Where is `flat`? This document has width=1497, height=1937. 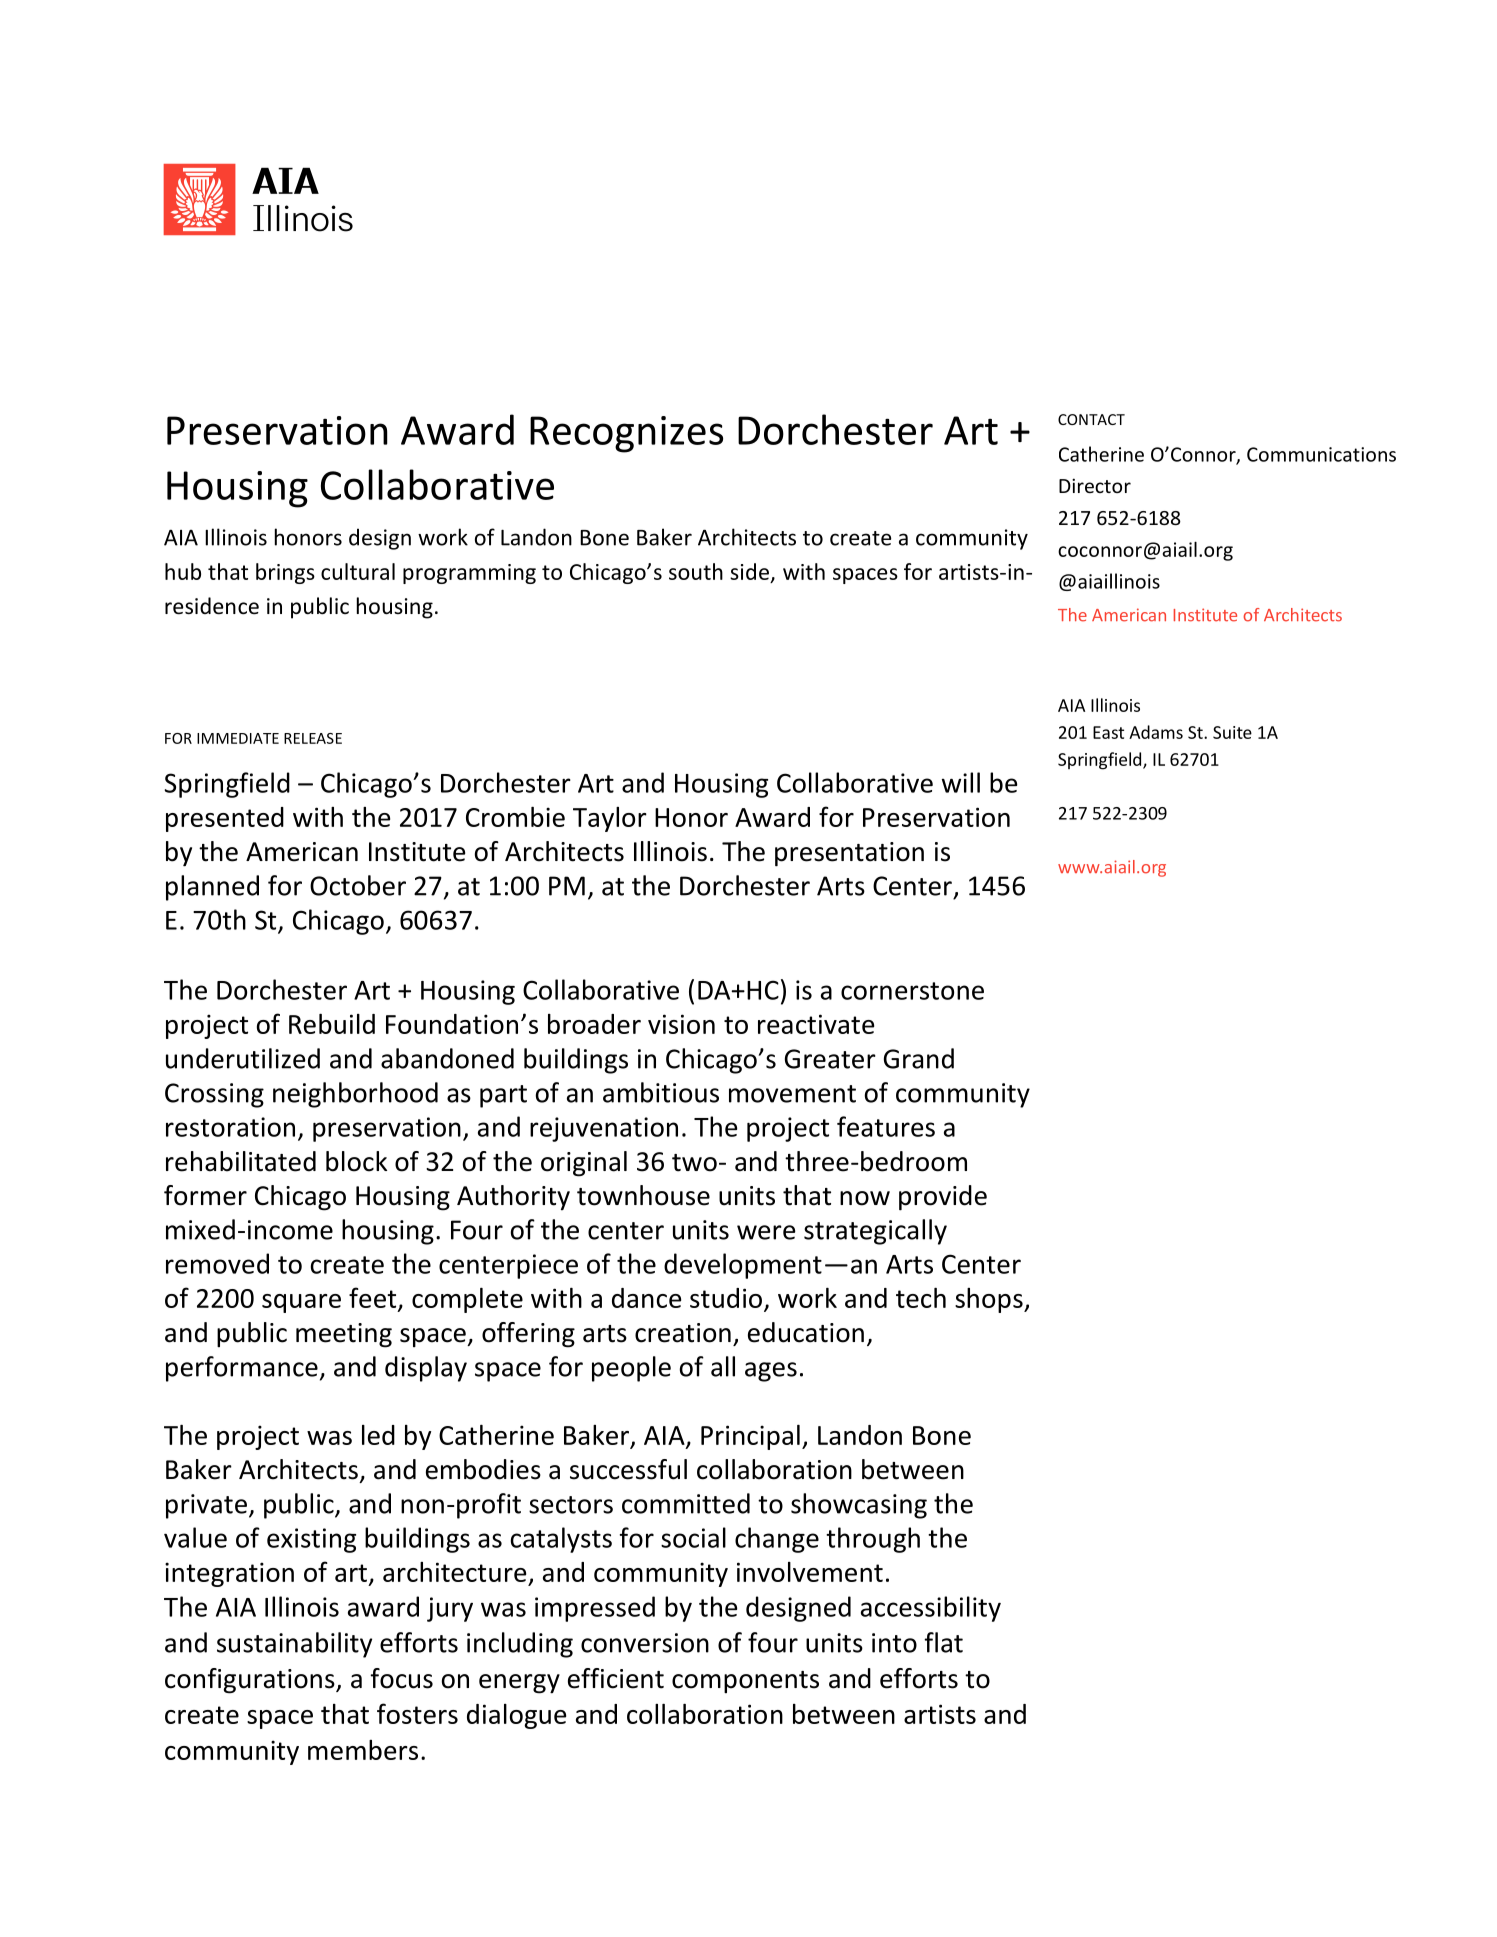
flat is located at coordinates (943, 1642).
